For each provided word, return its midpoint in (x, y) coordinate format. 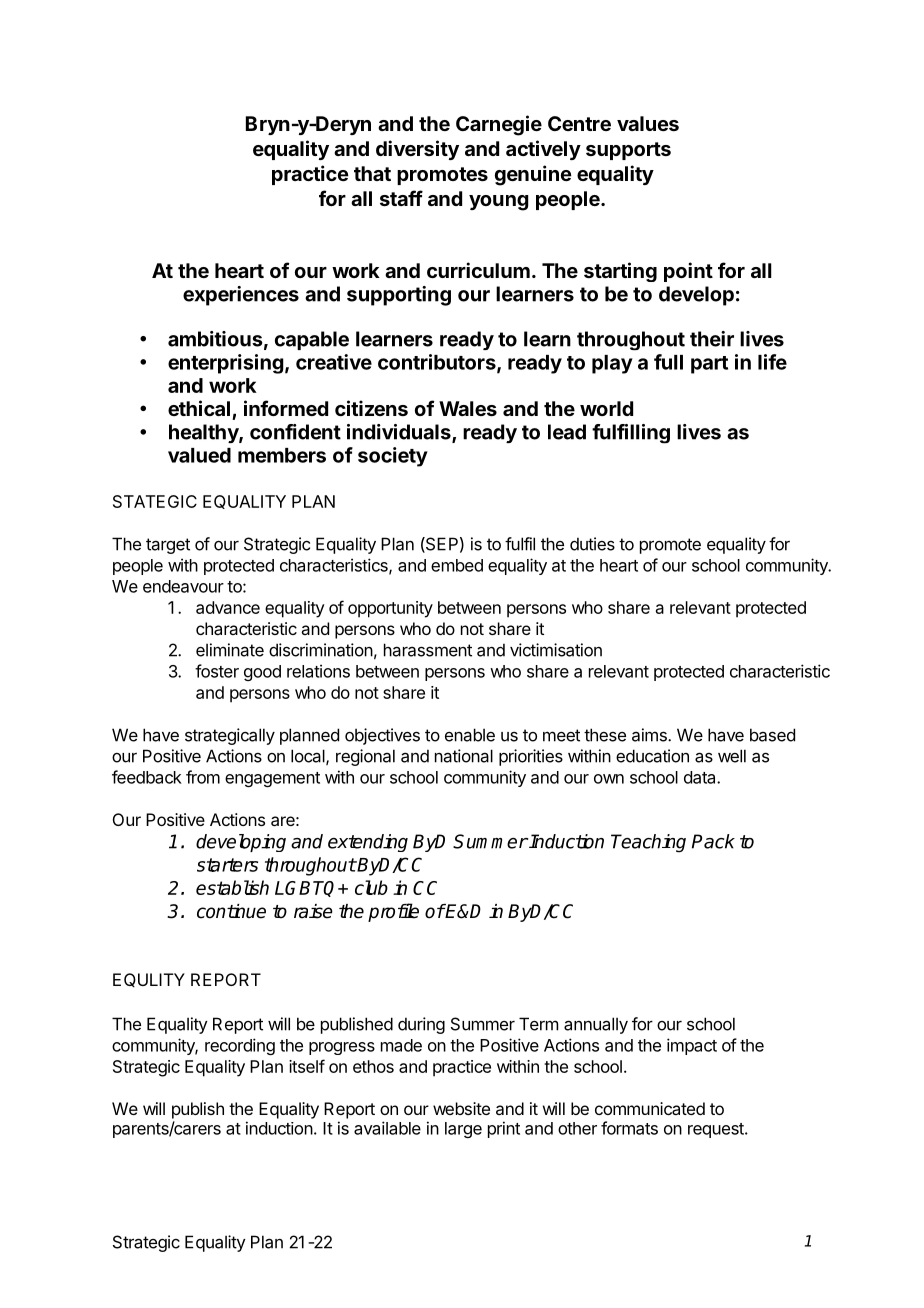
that (372, 173)
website (461, 1108)
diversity (417, 150)
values (648, 123)
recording (240, 1046)
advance (228, 607)
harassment (428, 650)
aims (650, 735)
